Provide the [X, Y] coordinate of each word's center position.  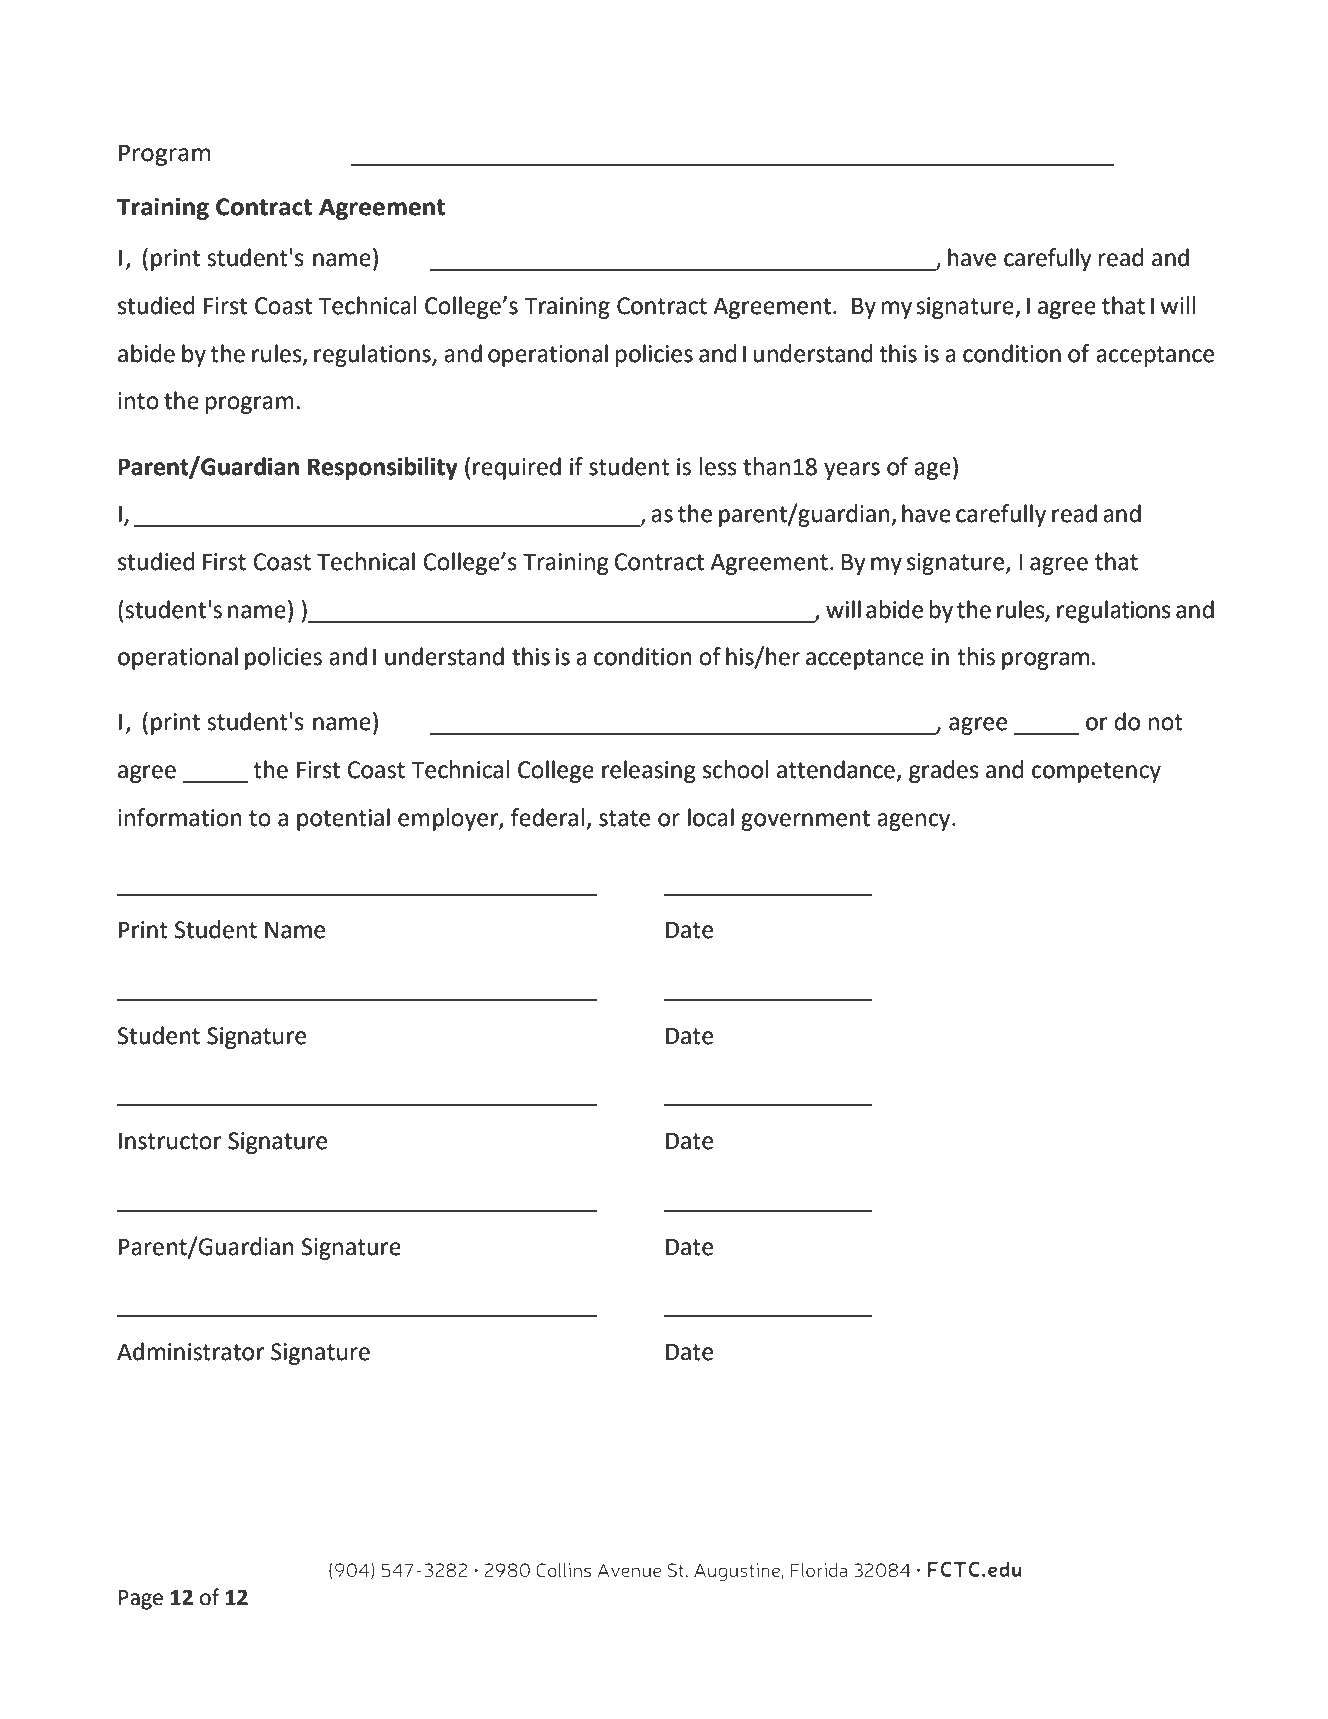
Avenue [629, 1570]
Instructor [170, 1141]
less [718, 466]
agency [915, 822]
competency [1096, 772]
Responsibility [383, 468]
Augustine [738, 1572]
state [624, 818]
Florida [819, 1570]
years [852, 471]
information [180, 817]
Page [141, 1600]
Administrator [190, 1351]
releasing [649, 771]
